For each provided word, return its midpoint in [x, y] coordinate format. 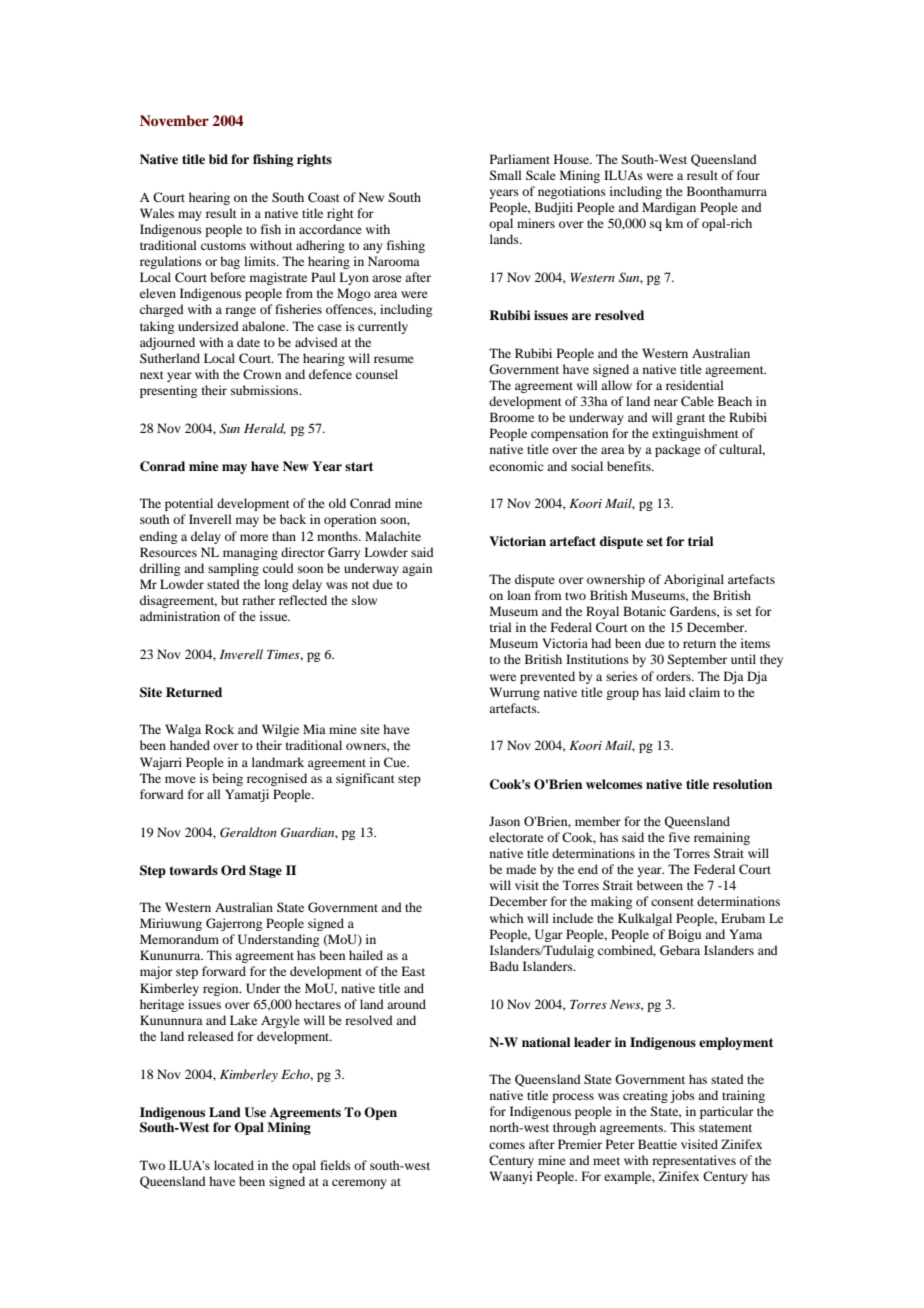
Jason [504, 821]
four [748, 175]
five [679, 837]
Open [380, 1113]
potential [189, 504]
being [227, 779]
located [234, 1165]
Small [505, 175]
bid [218, 159]
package [678, 450]
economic [516, 466]
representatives [694, 1161]
